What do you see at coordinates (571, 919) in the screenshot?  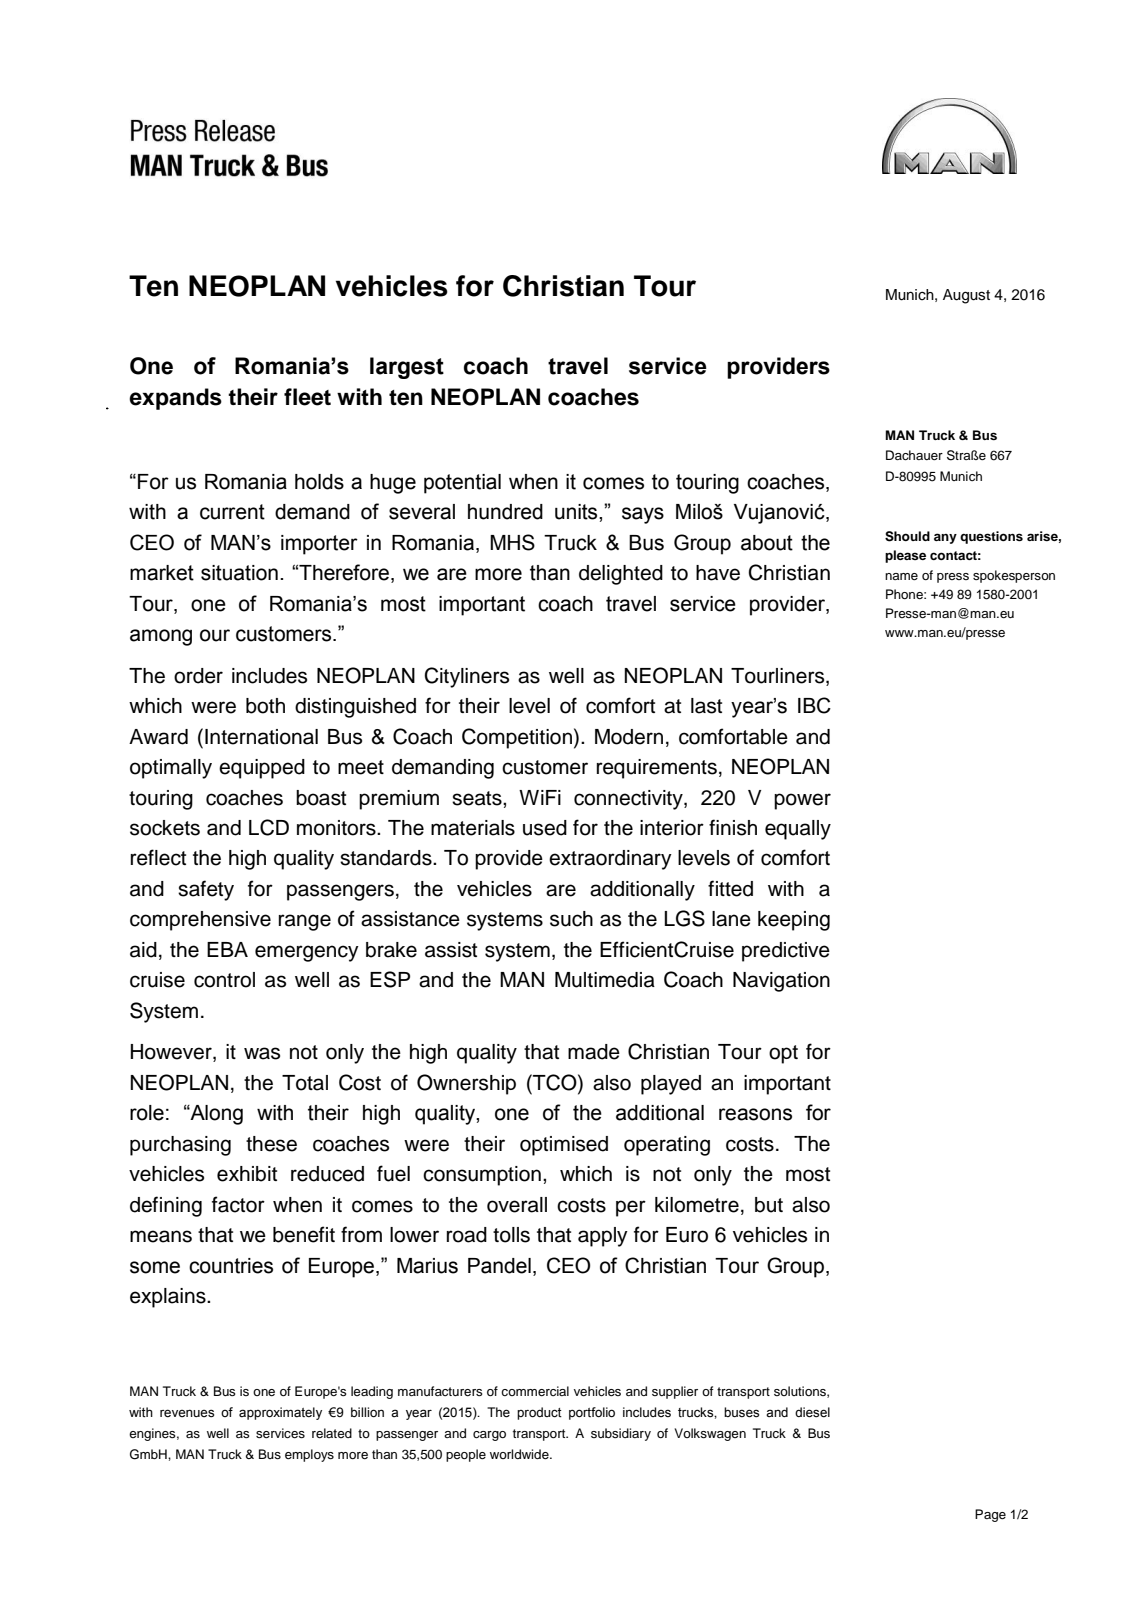 I see `such` at bounding box center [571, 919].
